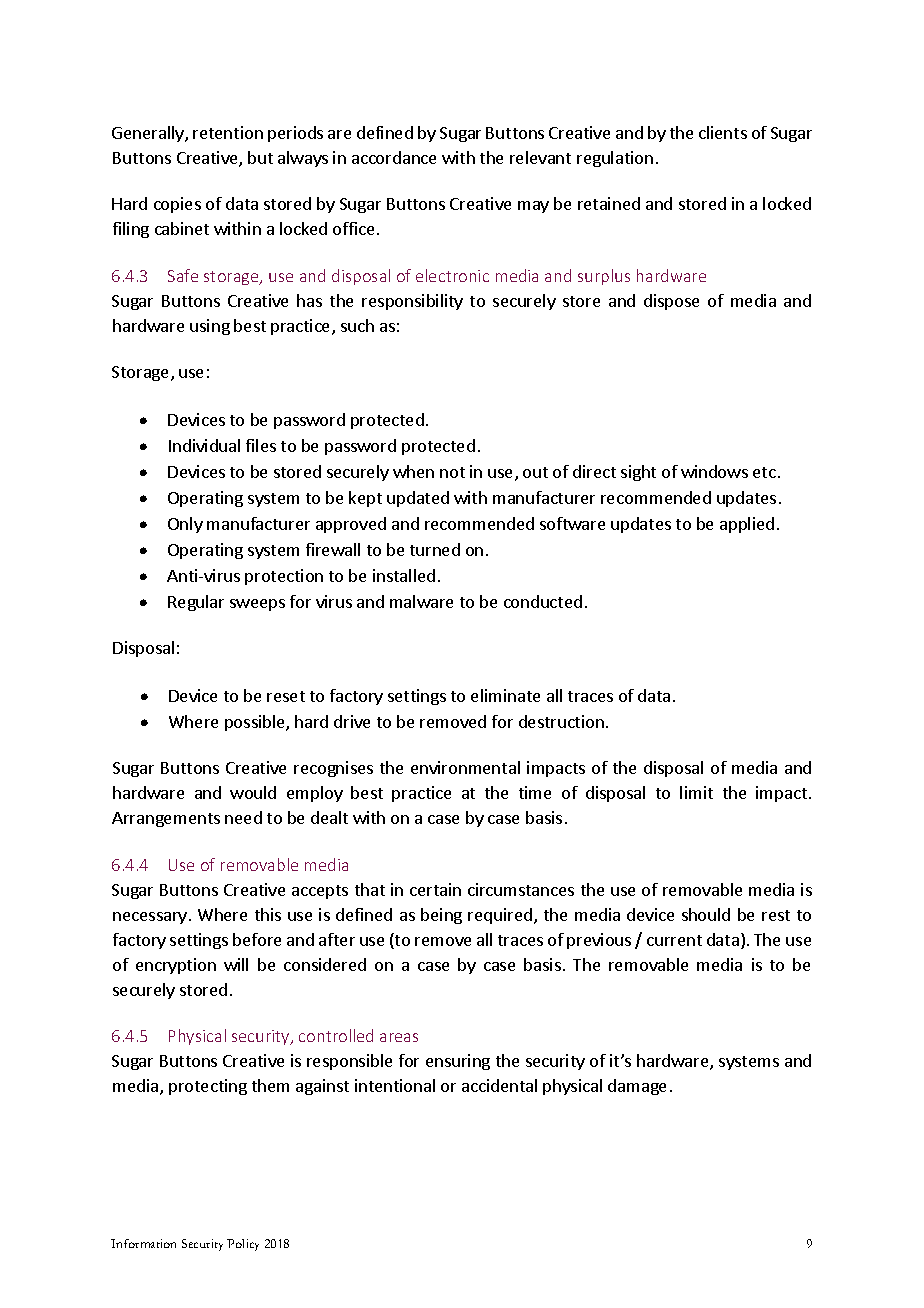 Image resolution: width=924 pixels, height=1308 pixels. I want to click on accordance, so click(394, 157).
